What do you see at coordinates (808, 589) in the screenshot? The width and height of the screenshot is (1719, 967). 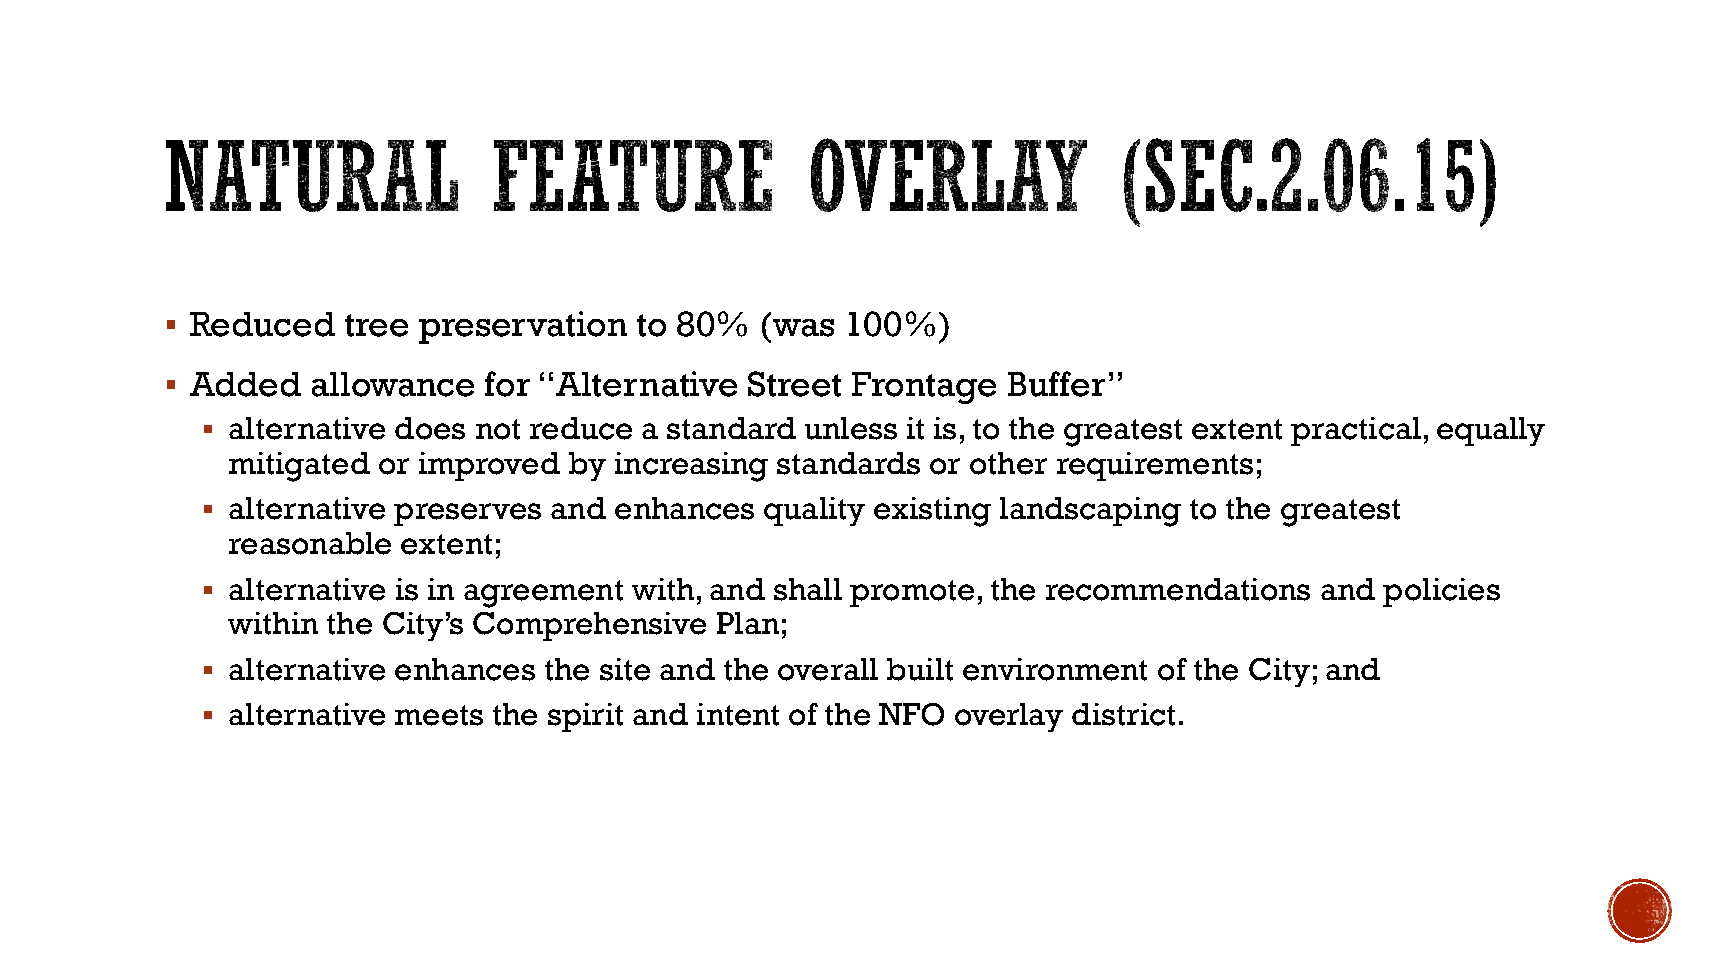 I see `shall` at bounding box center [808, 589].
